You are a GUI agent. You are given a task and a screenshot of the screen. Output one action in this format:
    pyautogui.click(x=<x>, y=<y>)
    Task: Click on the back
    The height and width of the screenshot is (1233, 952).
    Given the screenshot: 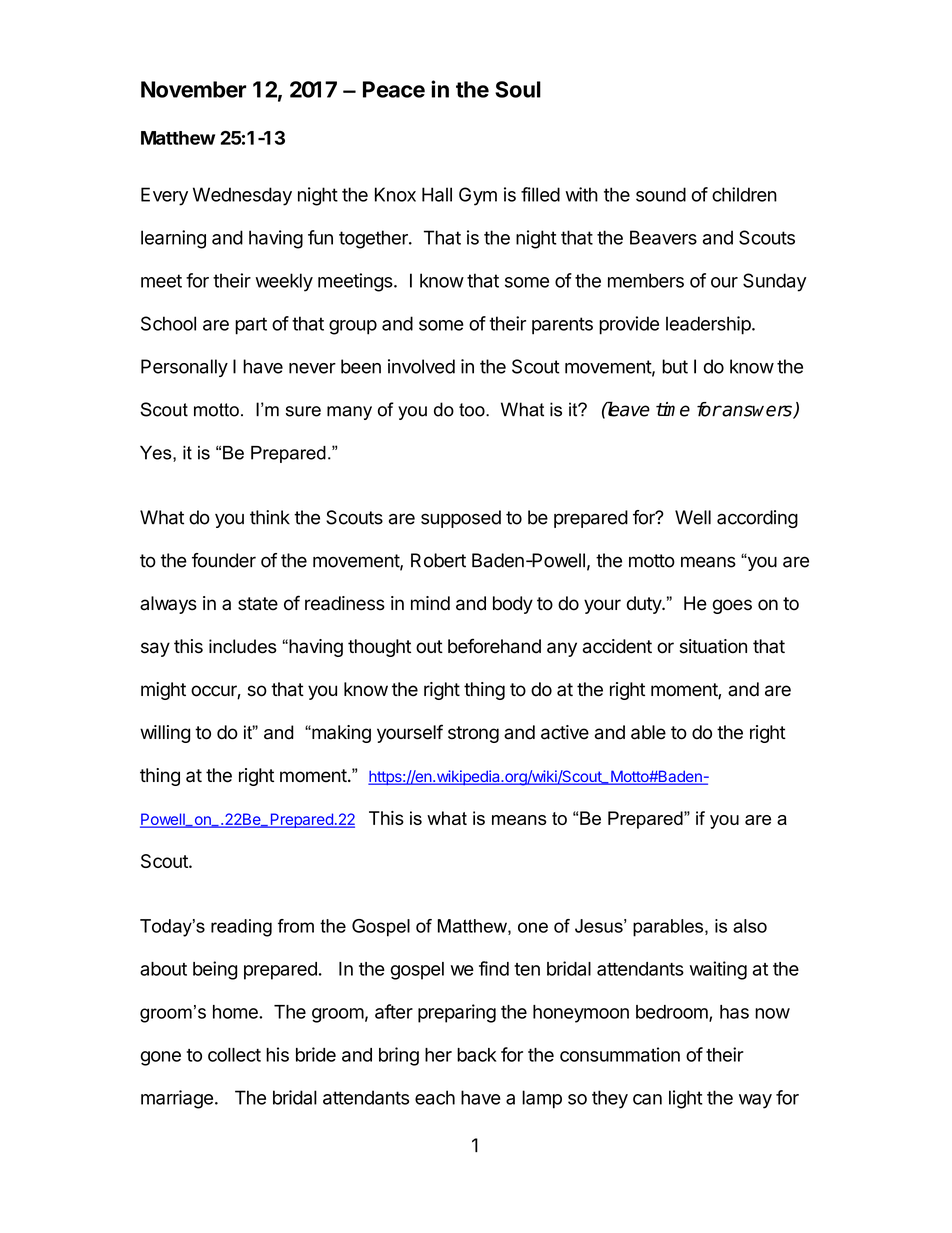 What is the action you would take?
    pyautogui.click(x=477, y=1055)
